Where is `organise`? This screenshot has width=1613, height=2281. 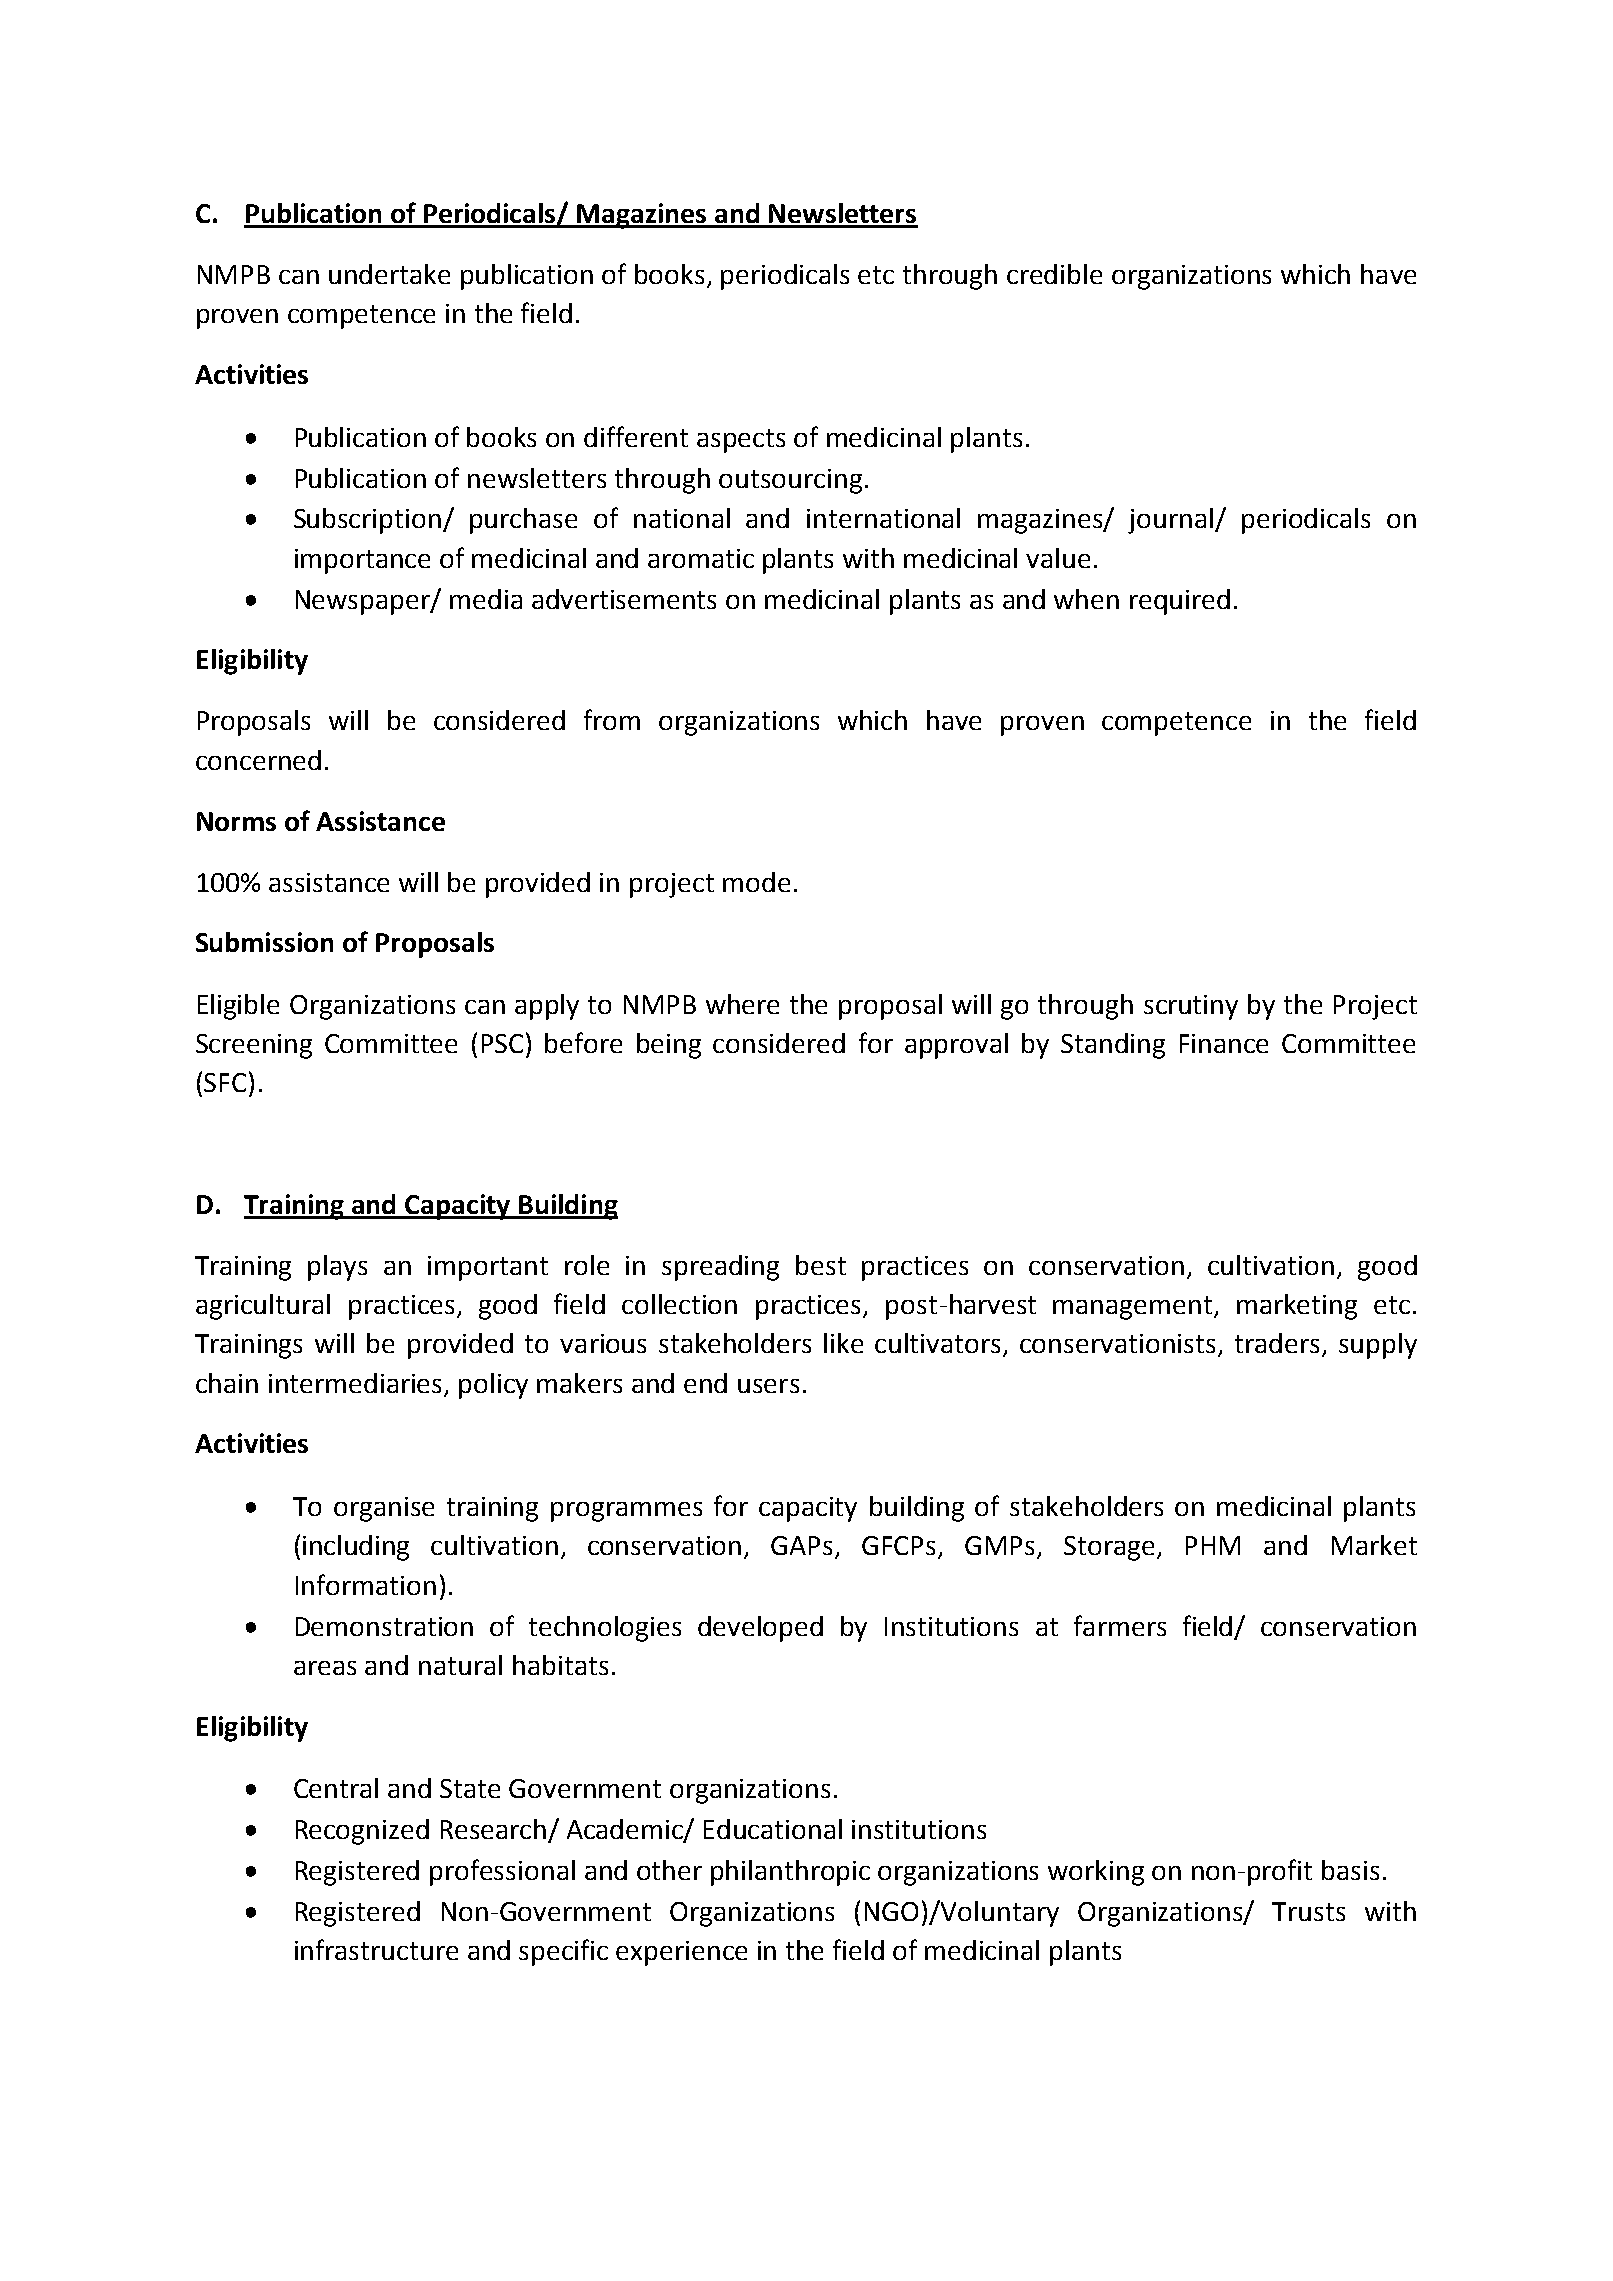
organise is located at coordinates (384, 1509).
